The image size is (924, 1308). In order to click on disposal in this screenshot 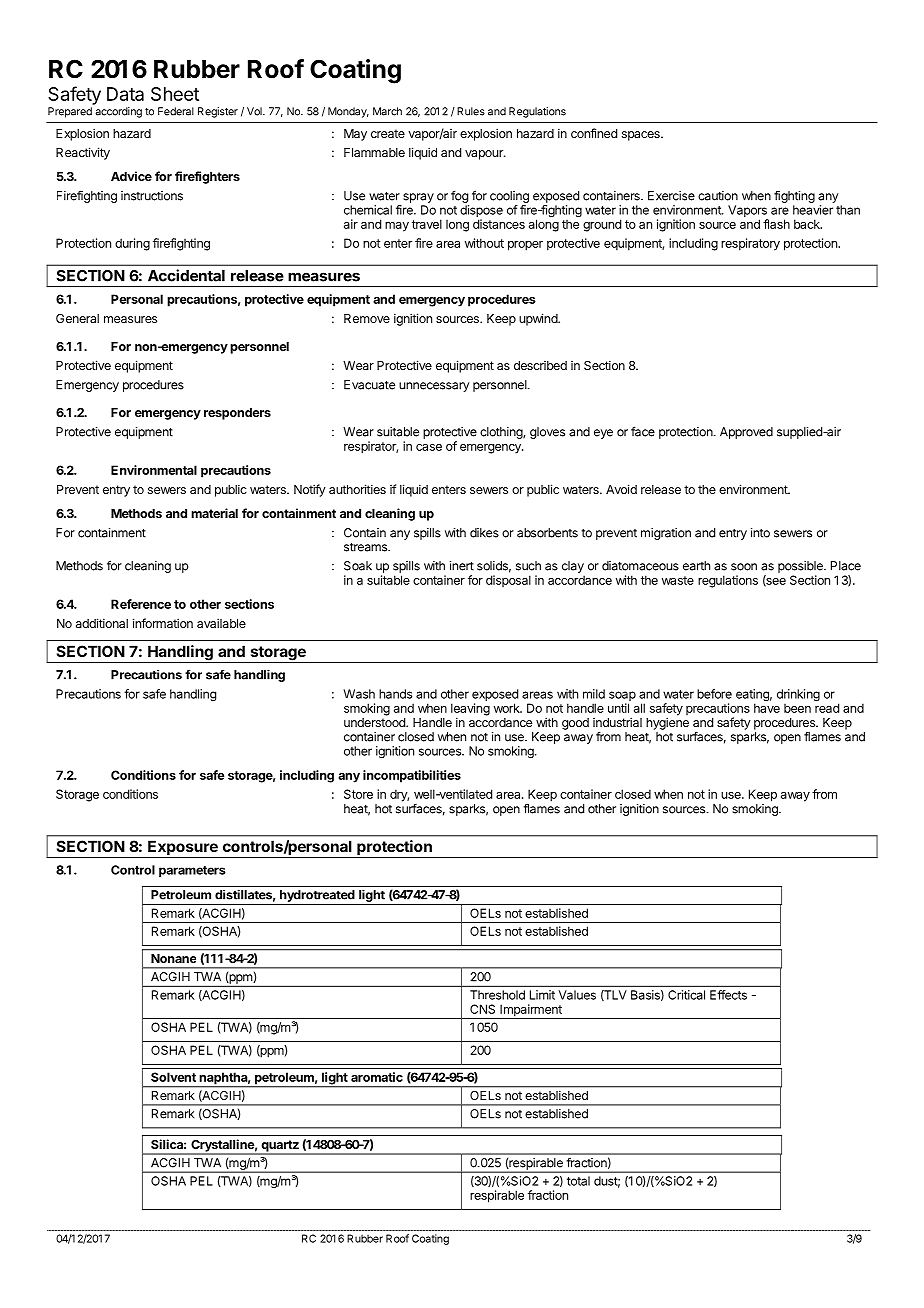, I will do `click(508, 581)`.
